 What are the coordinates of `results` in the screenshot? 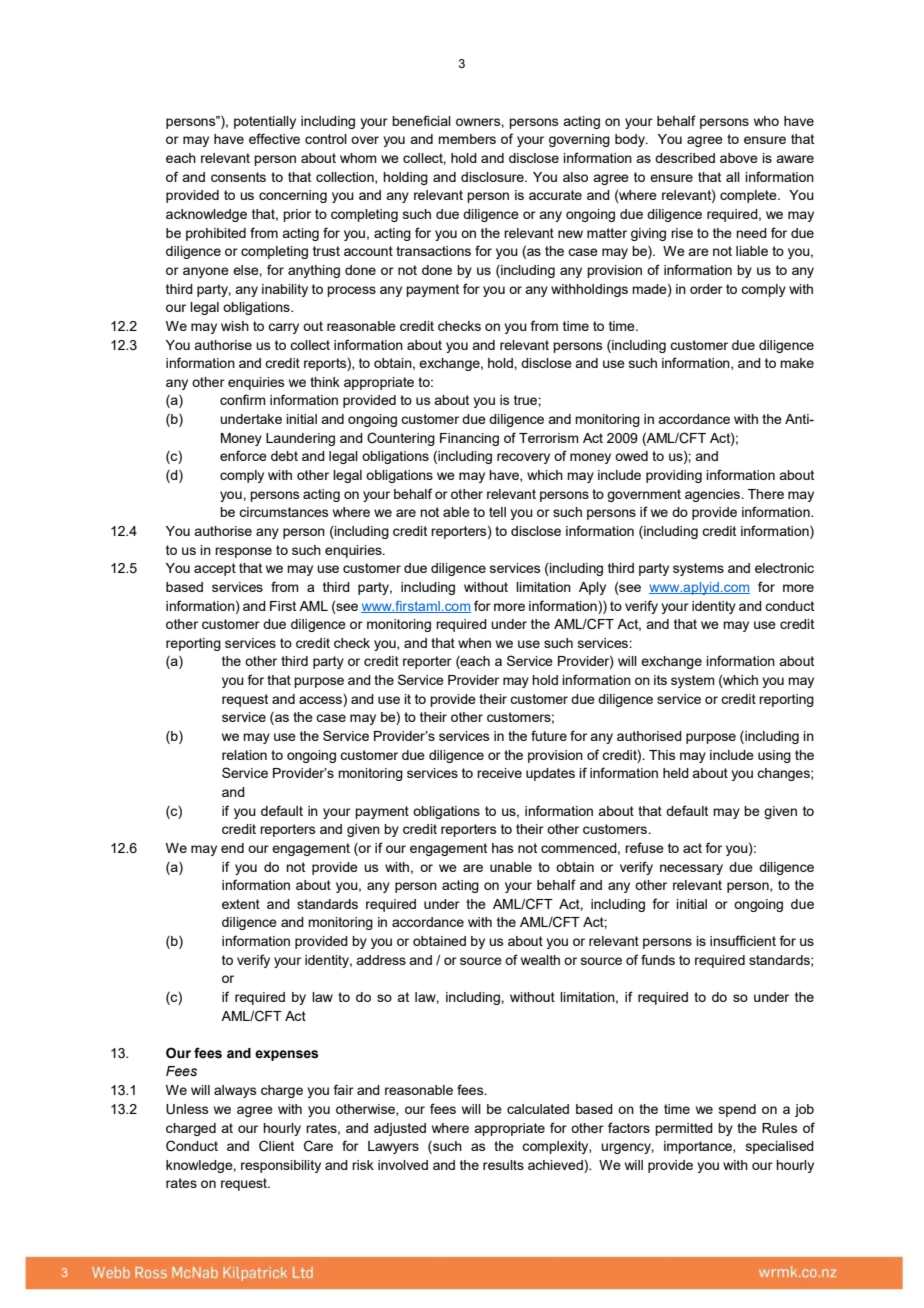 It's located at (503, 1165).
